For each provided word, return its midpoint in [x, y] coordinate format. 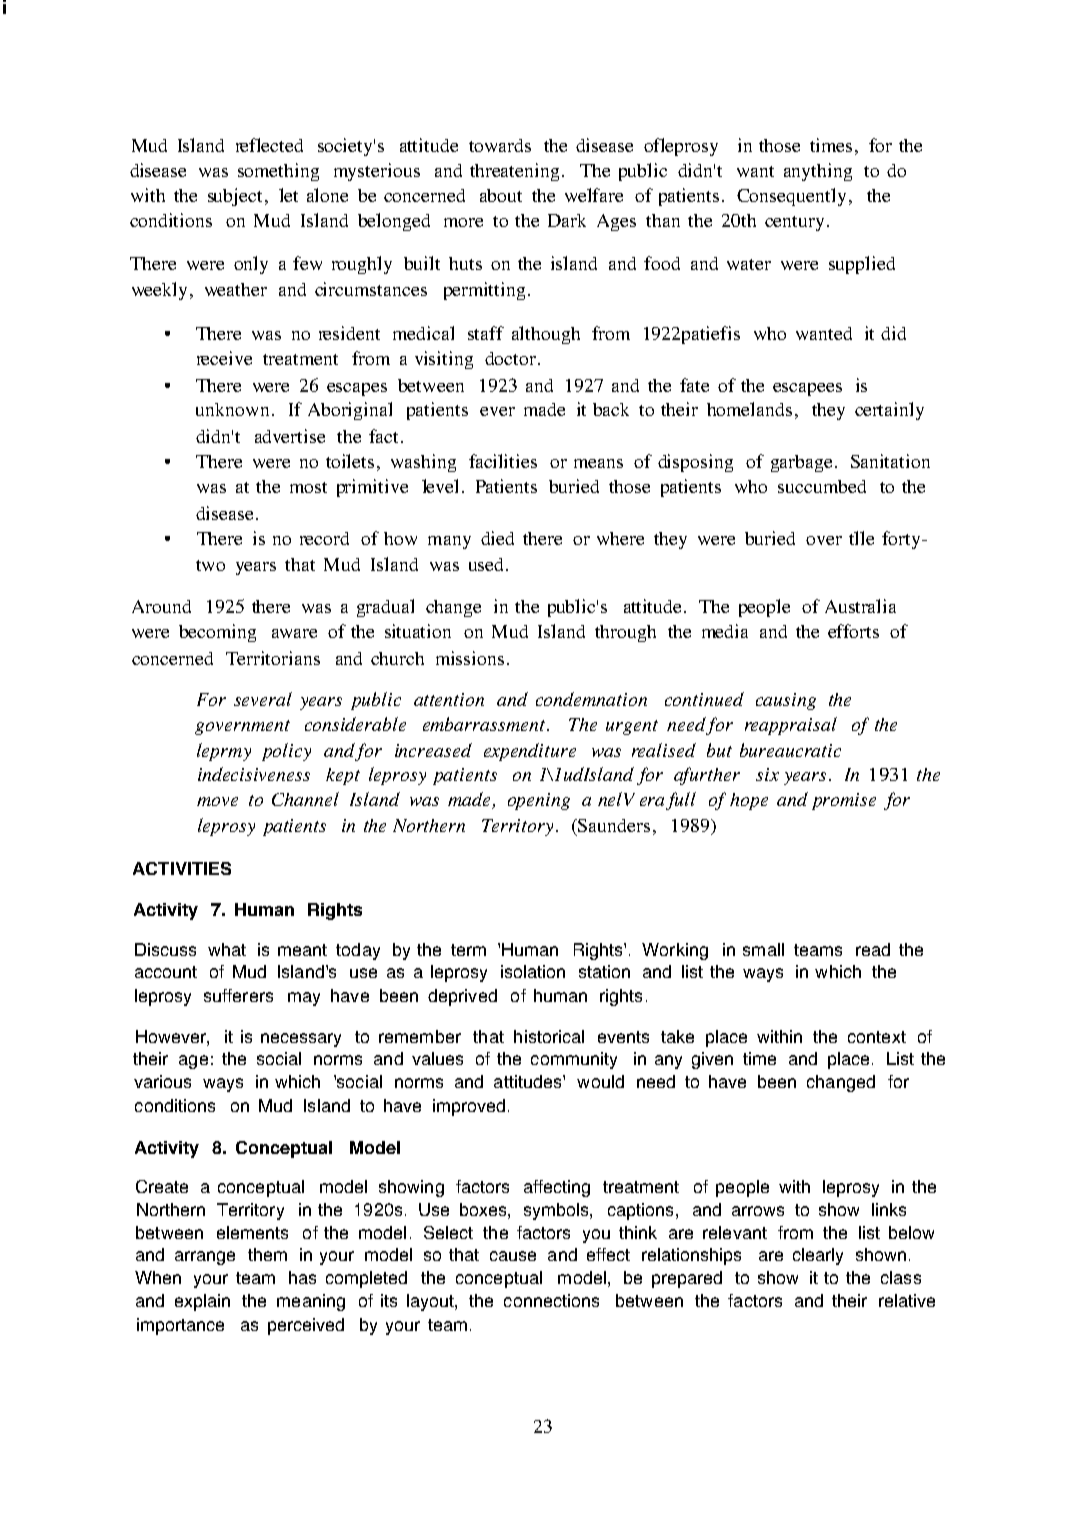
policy [286, 752]
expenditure [530, 752]
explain [202, 1302]
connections [551, 1300]
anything [818, 172]
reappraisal [791, 726]
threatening [514, 172]
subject [237, 197]
